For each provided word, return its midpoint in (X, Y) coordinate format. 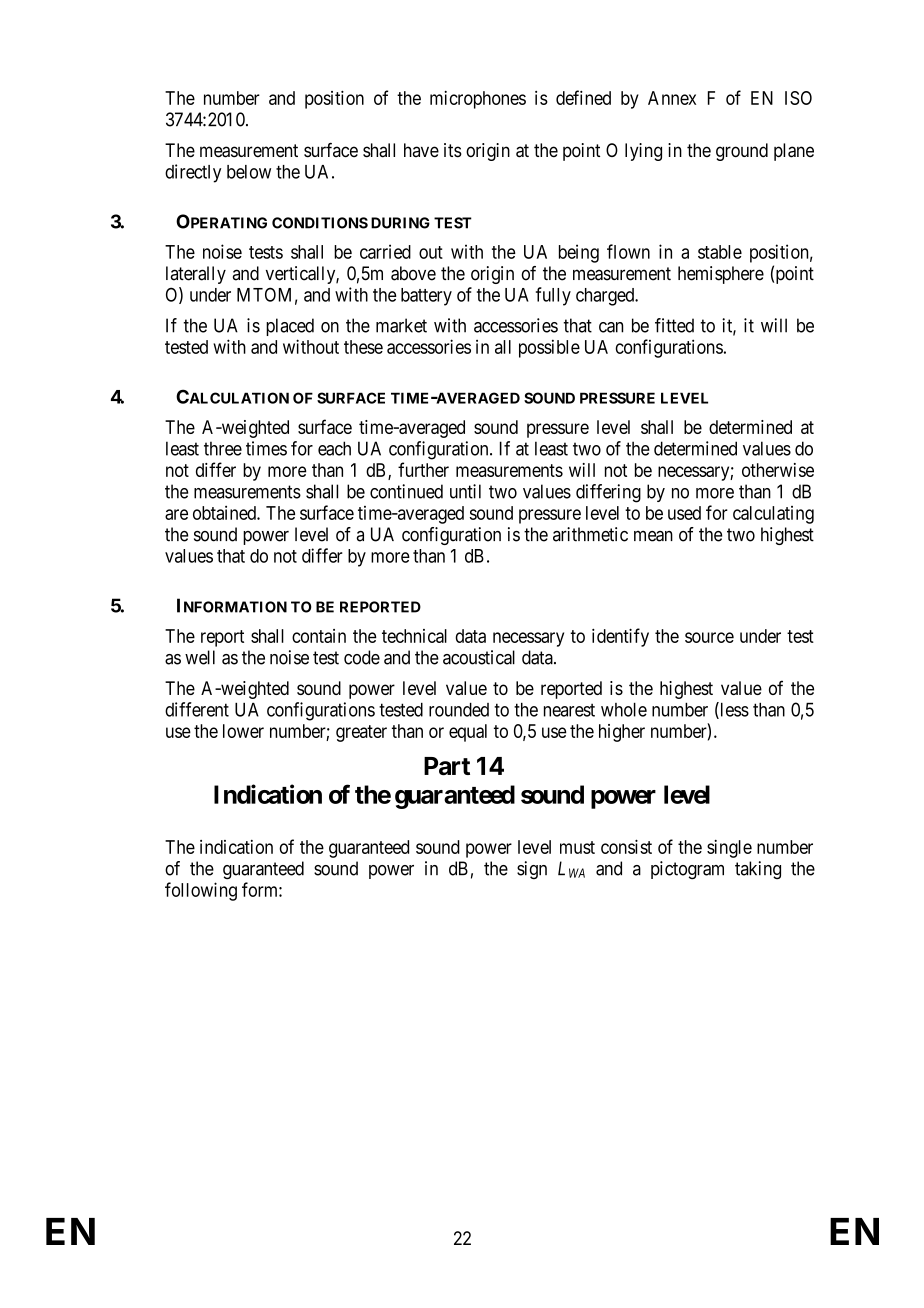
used (684, 513)
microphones (478, 100)
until (465, 491)
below (249, 172)
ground (742, 152)
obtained (225, 512)
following (201, 891)
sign (532, 870)
